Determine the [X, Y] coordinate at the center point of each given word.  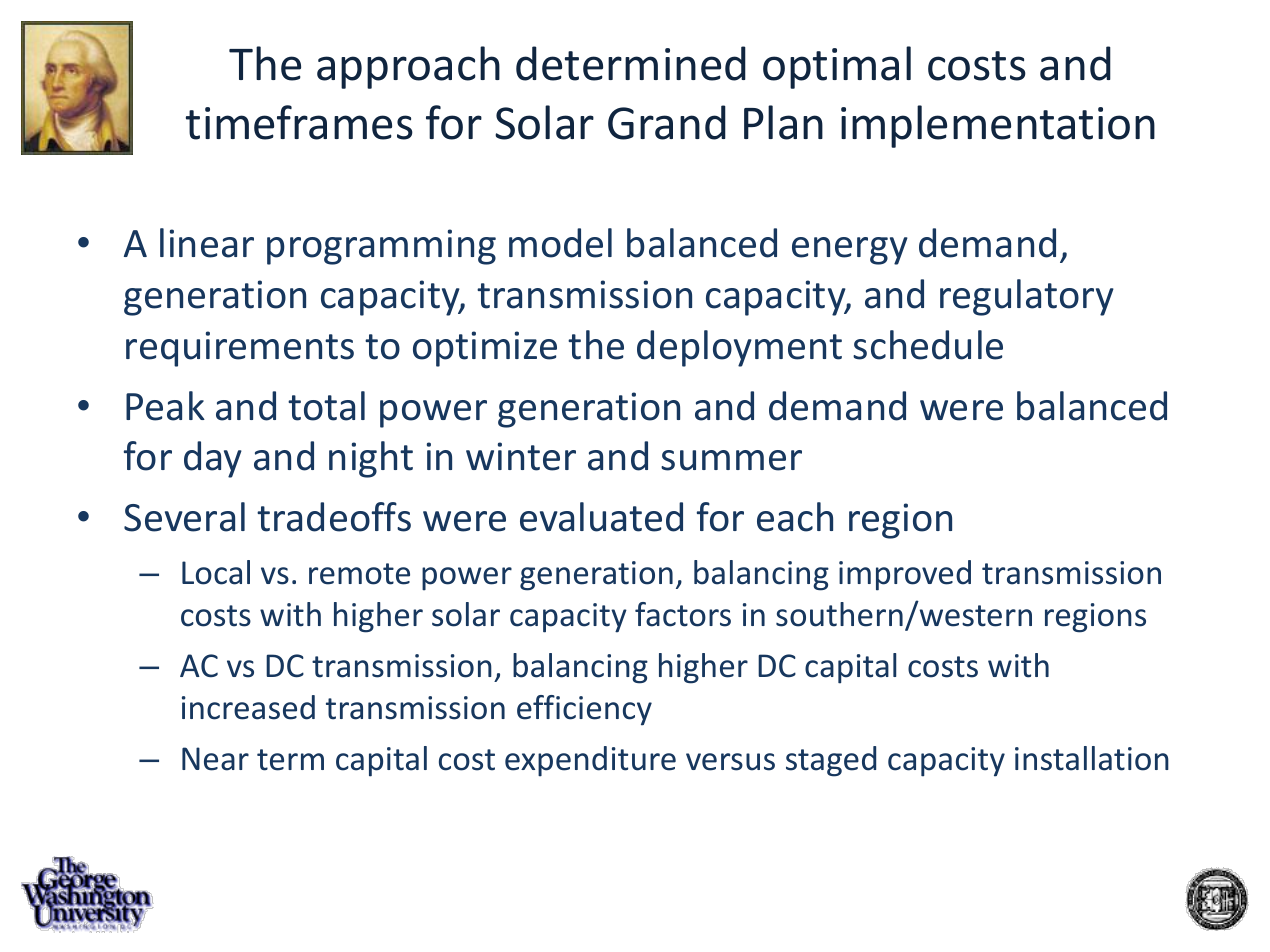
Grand [667, 122]
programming [381, 247]
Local [216, 572]
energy [850, 251]
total [326, 406]
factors [683, 614]
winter [521, 456]
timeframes [299, 122]
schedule [928, 345]
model [560, 243]
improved [905, 575]
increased [248, 707]
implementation [998, 126]
